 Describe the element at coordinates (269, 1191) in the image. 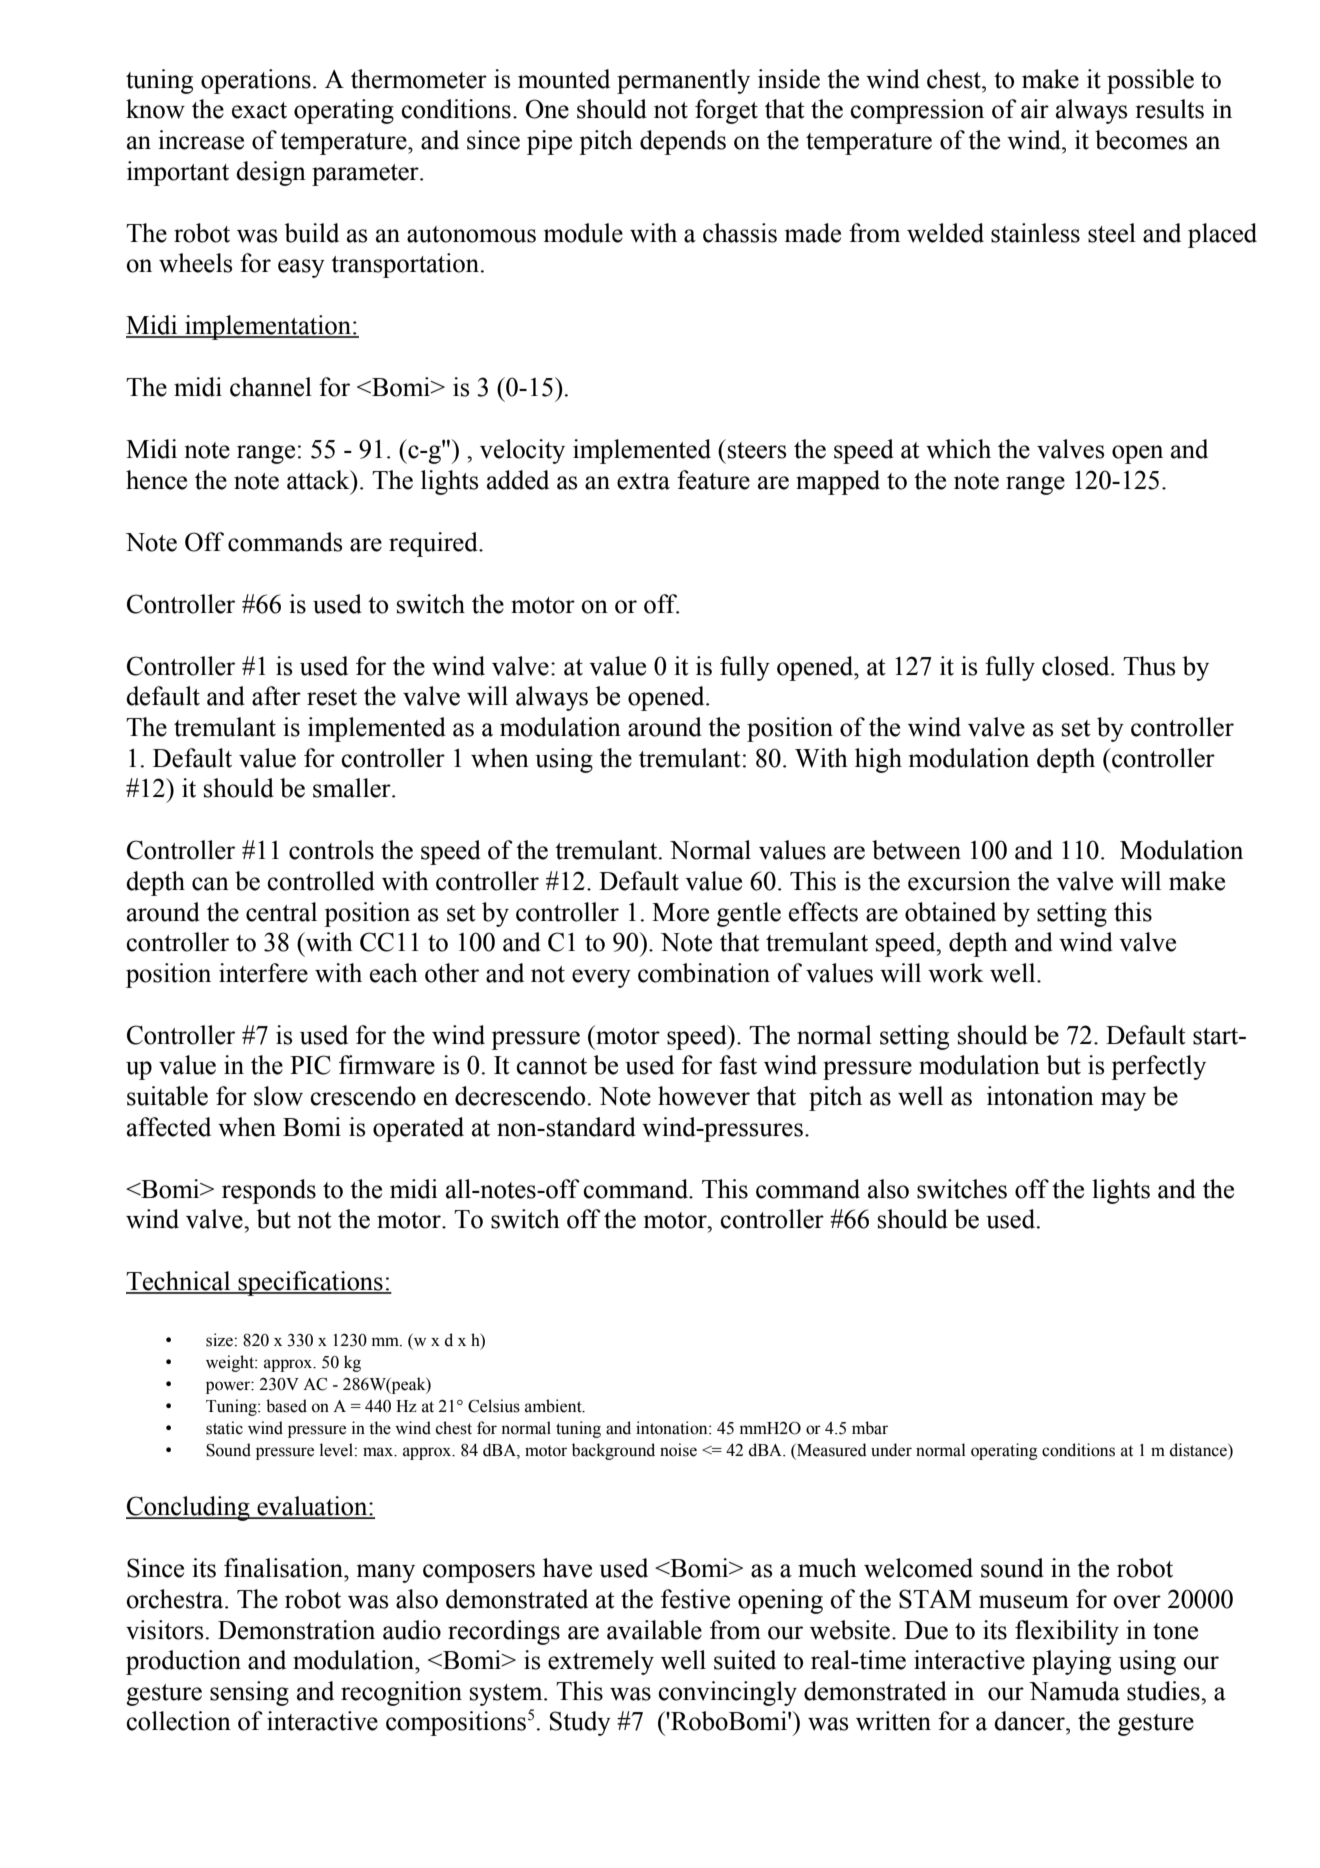

I see `responds` at that location.
